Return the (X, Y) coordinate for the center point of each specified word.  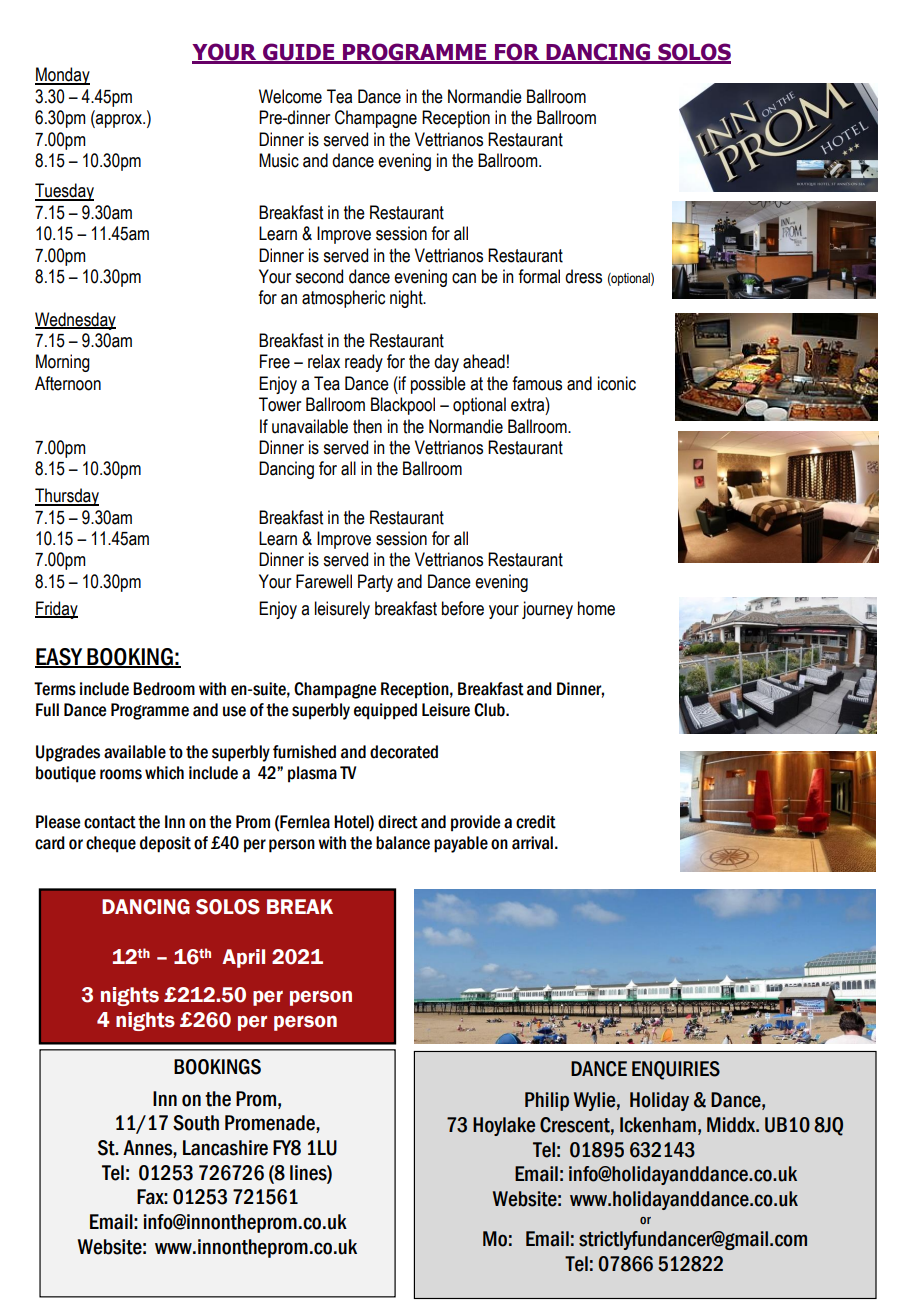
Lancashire (225, 1148)
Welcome (290, 96)
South (196, 1123)
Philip (547, 1101)
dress (583, 276)
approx (119, 121)
